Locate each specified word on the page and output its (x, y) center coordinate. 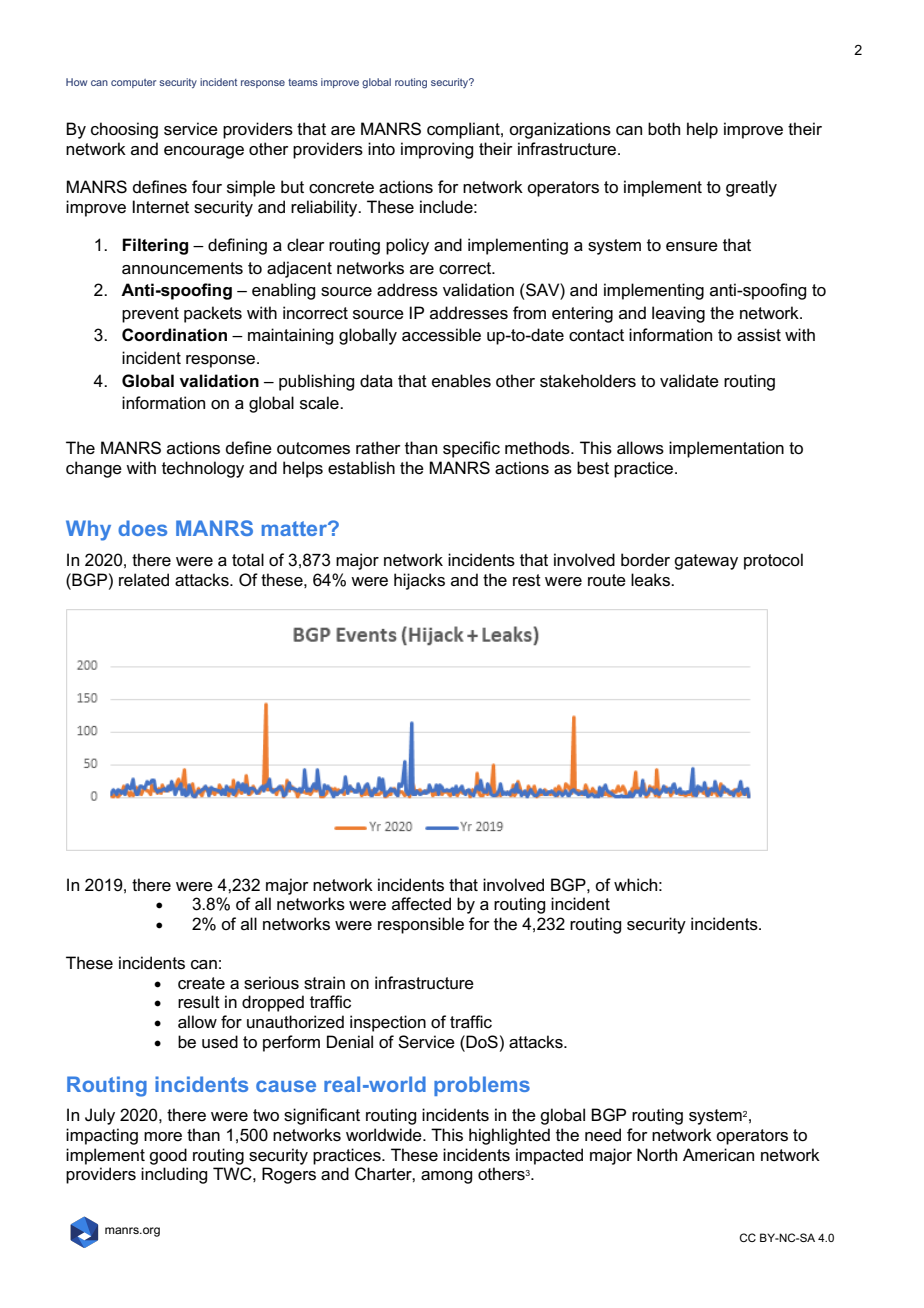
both (664, 128)
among (446, 1177)
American (718, 1155)
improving (437, 150)
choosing (124, 130)
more (163, 1137)
